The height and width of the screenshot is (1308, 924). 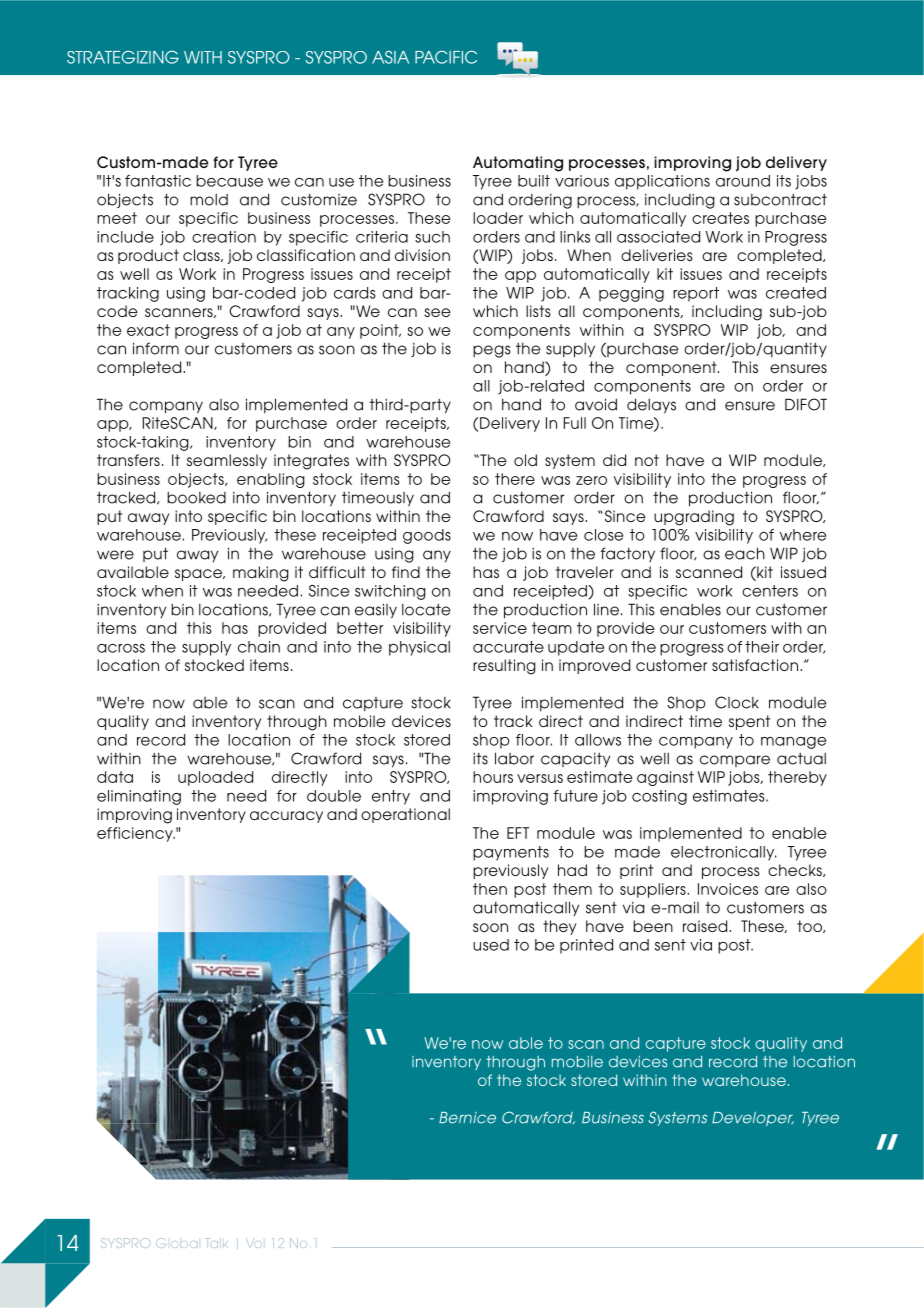 What do you see at coordinates (123, 57) in the screenshot?
I see `STRATEGIZING` at bounding box center [123, 57].
